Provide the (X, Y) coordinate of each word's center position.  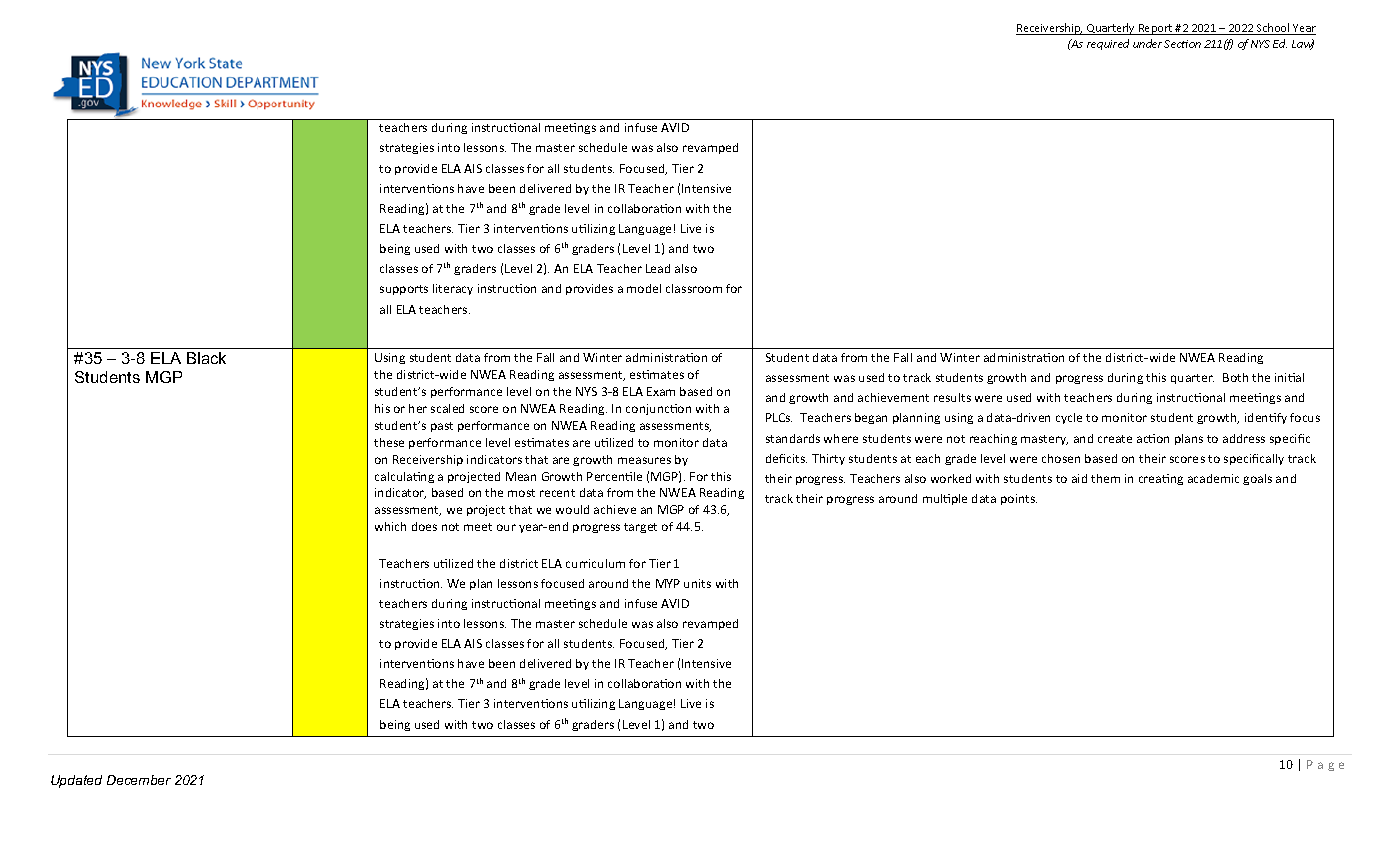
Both (1235, 377)
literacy (453, 289)
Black (206, 358)
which (390, 526)
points (1019, 499)
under (1147, 43)
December (139, 780)
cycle (1069, 418)
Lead (658, 268)
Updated (76, 781)
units (697, 583)
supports (404, 290)
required (1108, 44)
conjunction (658, 409)
